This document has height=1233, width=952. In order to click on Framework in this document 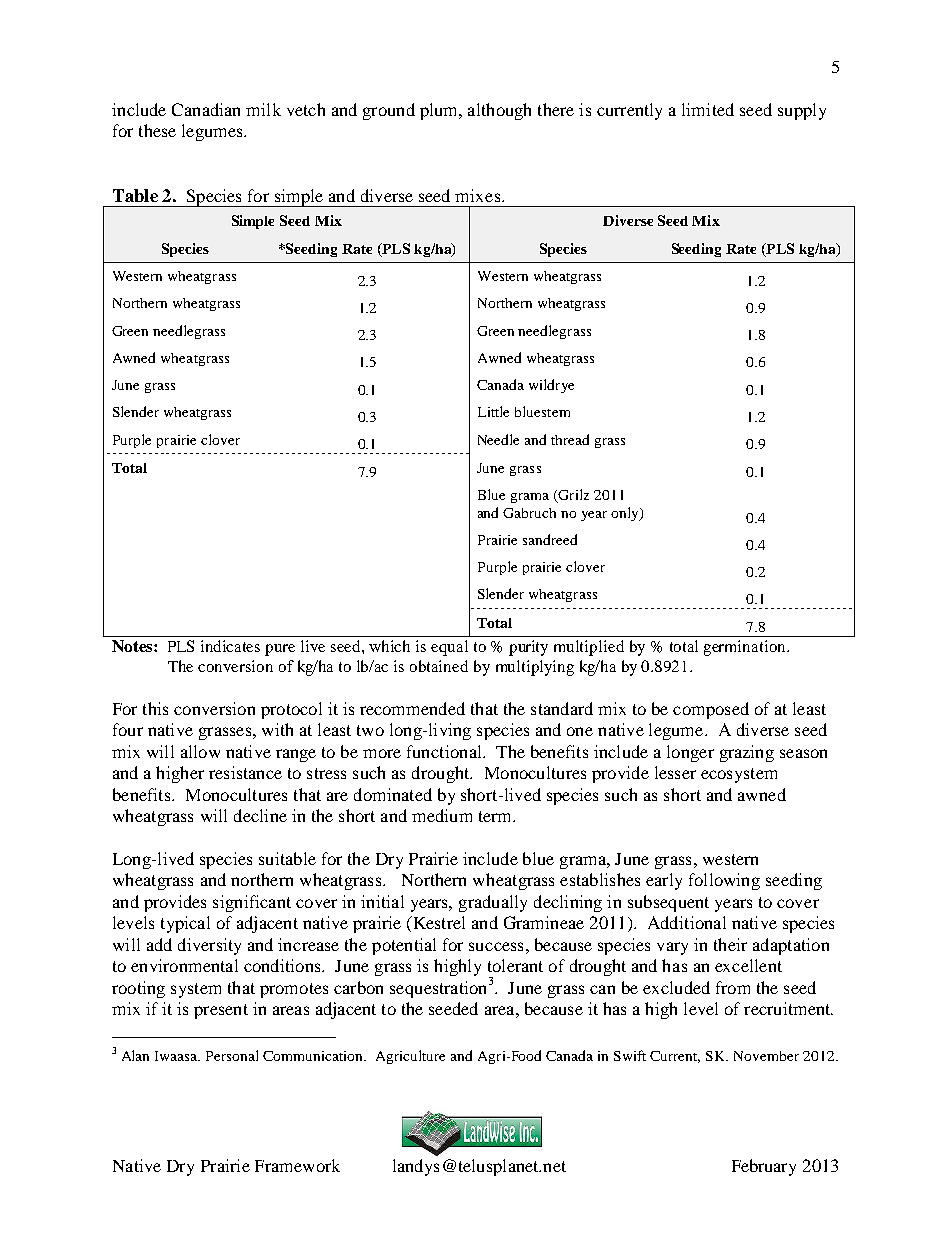, I will do `click(297, 1165)`.
